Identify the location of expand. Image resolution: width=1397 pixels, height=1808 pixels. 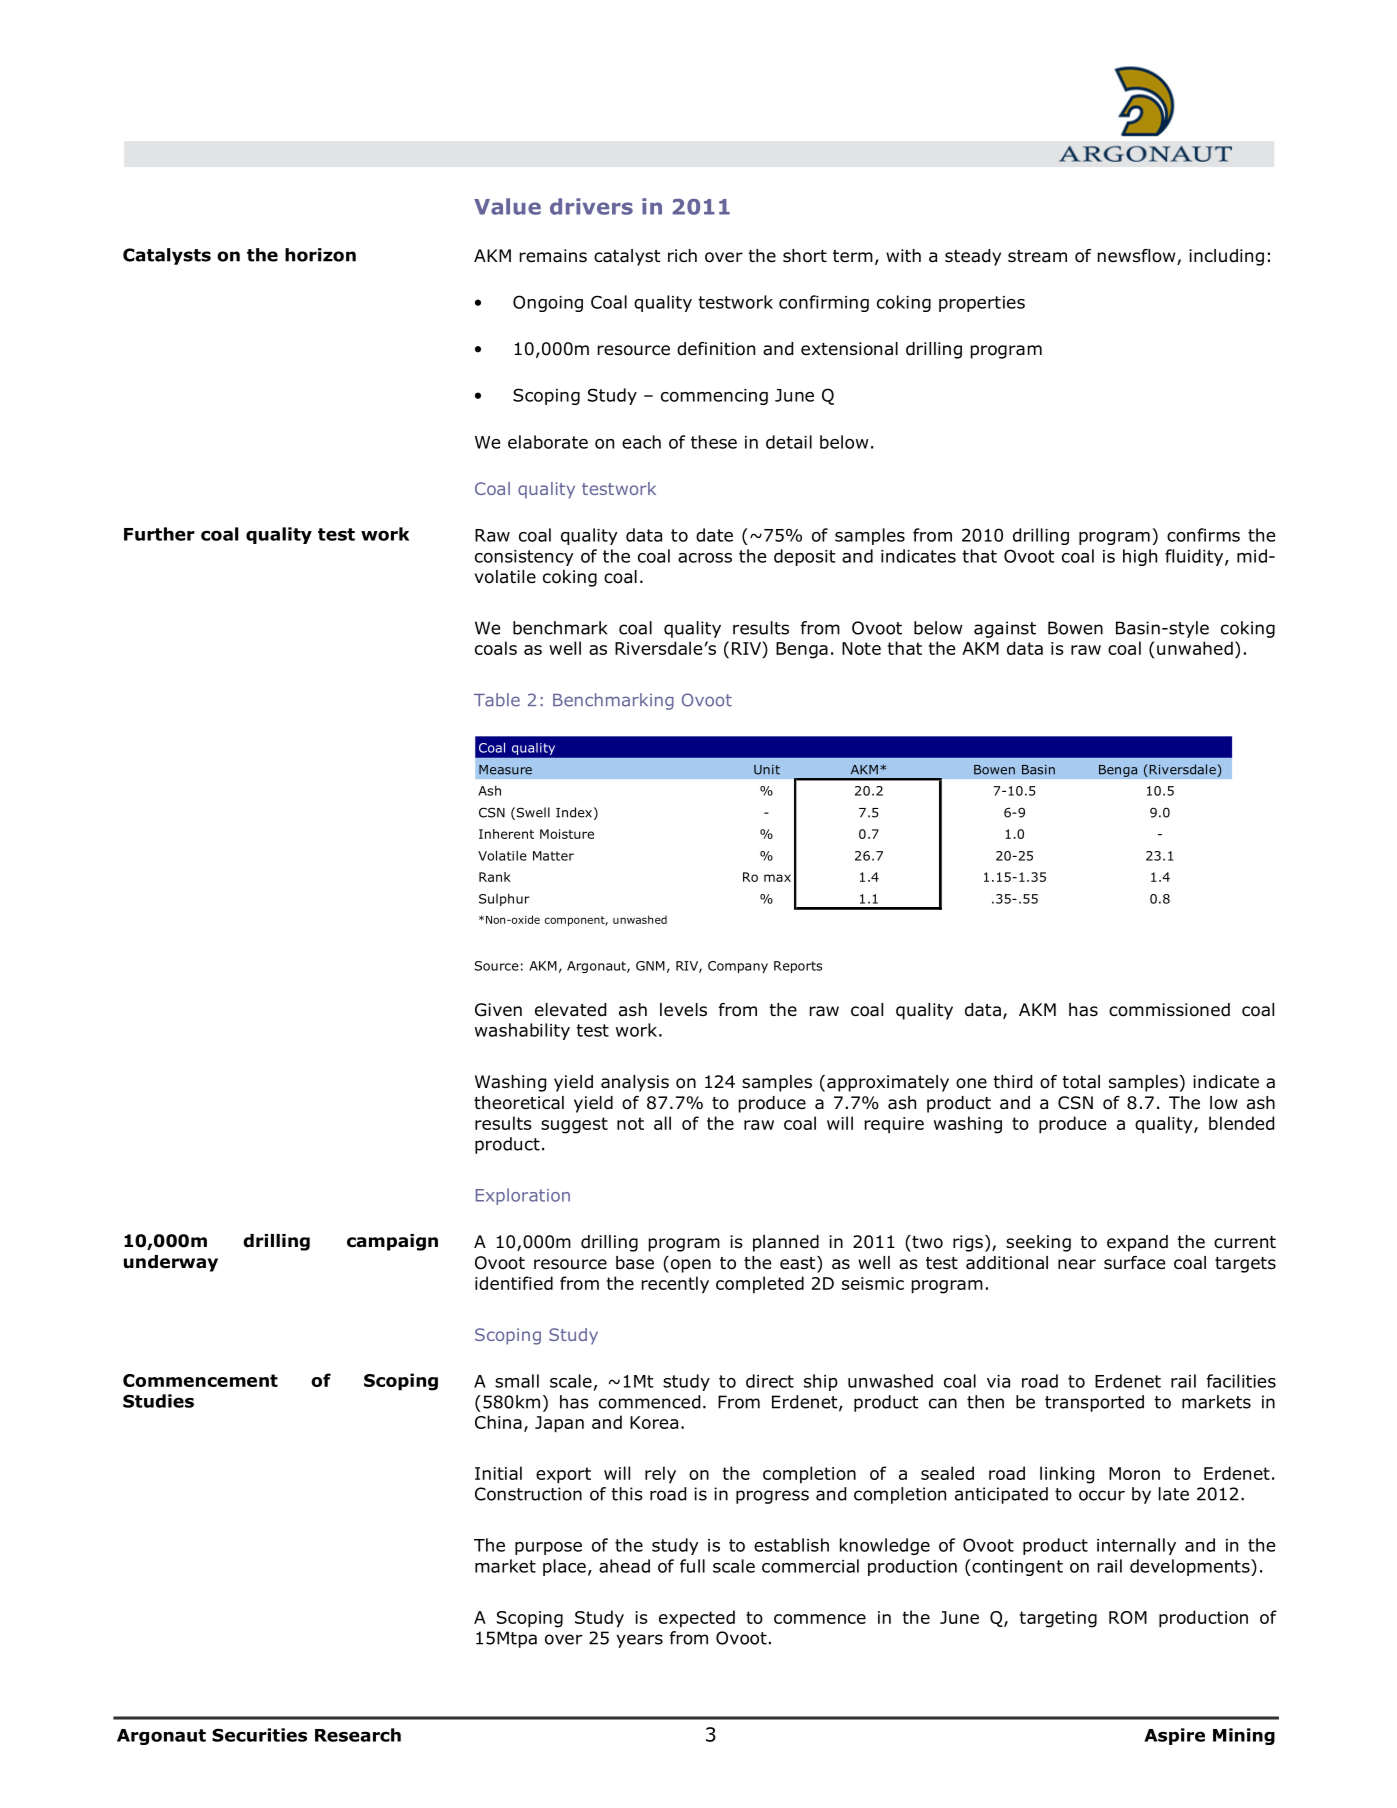
(1137, 1243).
